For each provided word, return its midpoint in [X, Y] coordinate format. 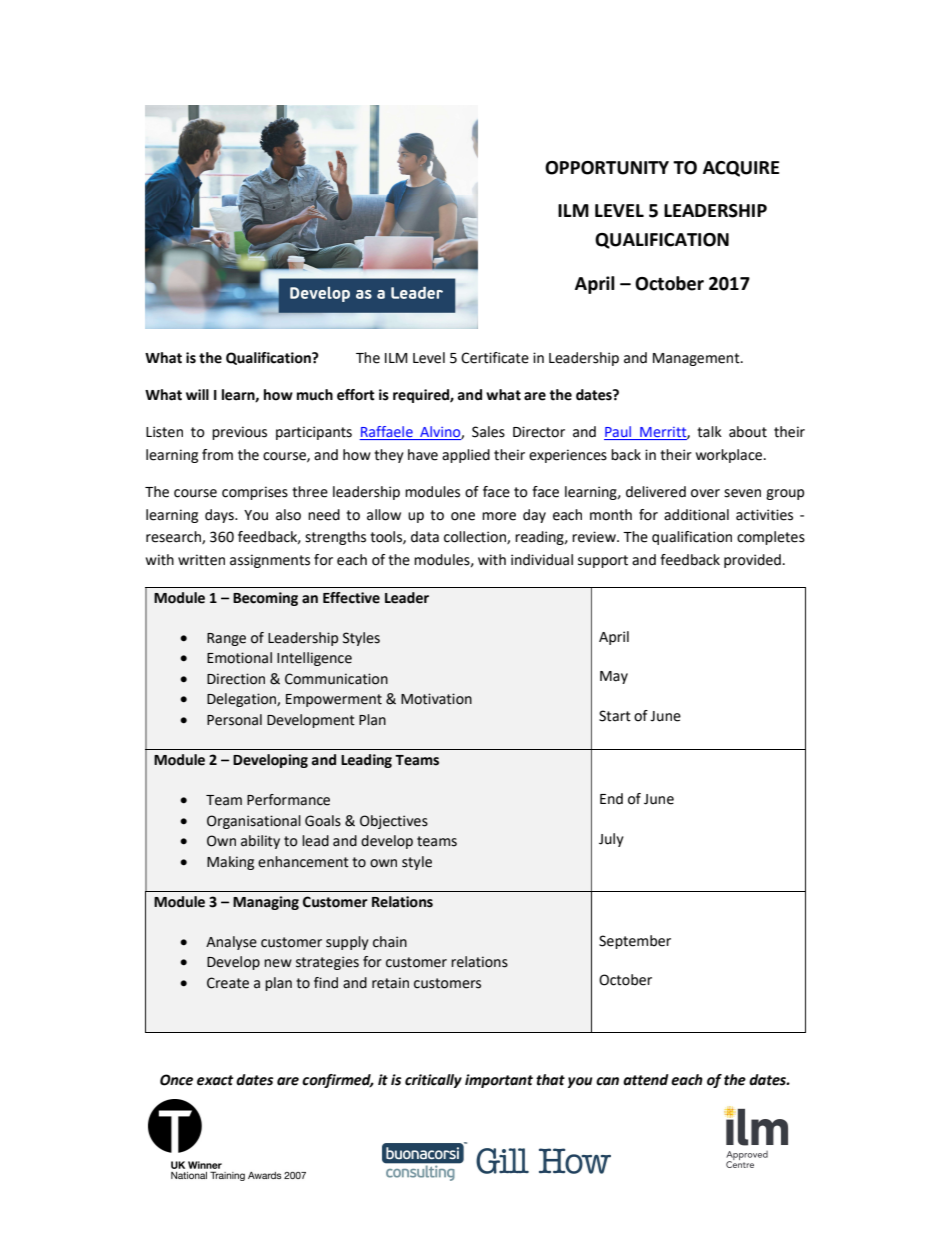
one [463, 516]
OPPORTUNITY [607, 168]
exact [215, 1080]
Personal [234, 720]
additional [696, 515]
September [635, 942]
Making [230, 863]
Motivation [436, 699]
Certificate [495, 358]
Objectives [394, 822]
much [315, 395]
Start [615, 716]
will [197, 394]
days [220, 516]
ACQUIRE [741, 169]
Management [697, 359]
